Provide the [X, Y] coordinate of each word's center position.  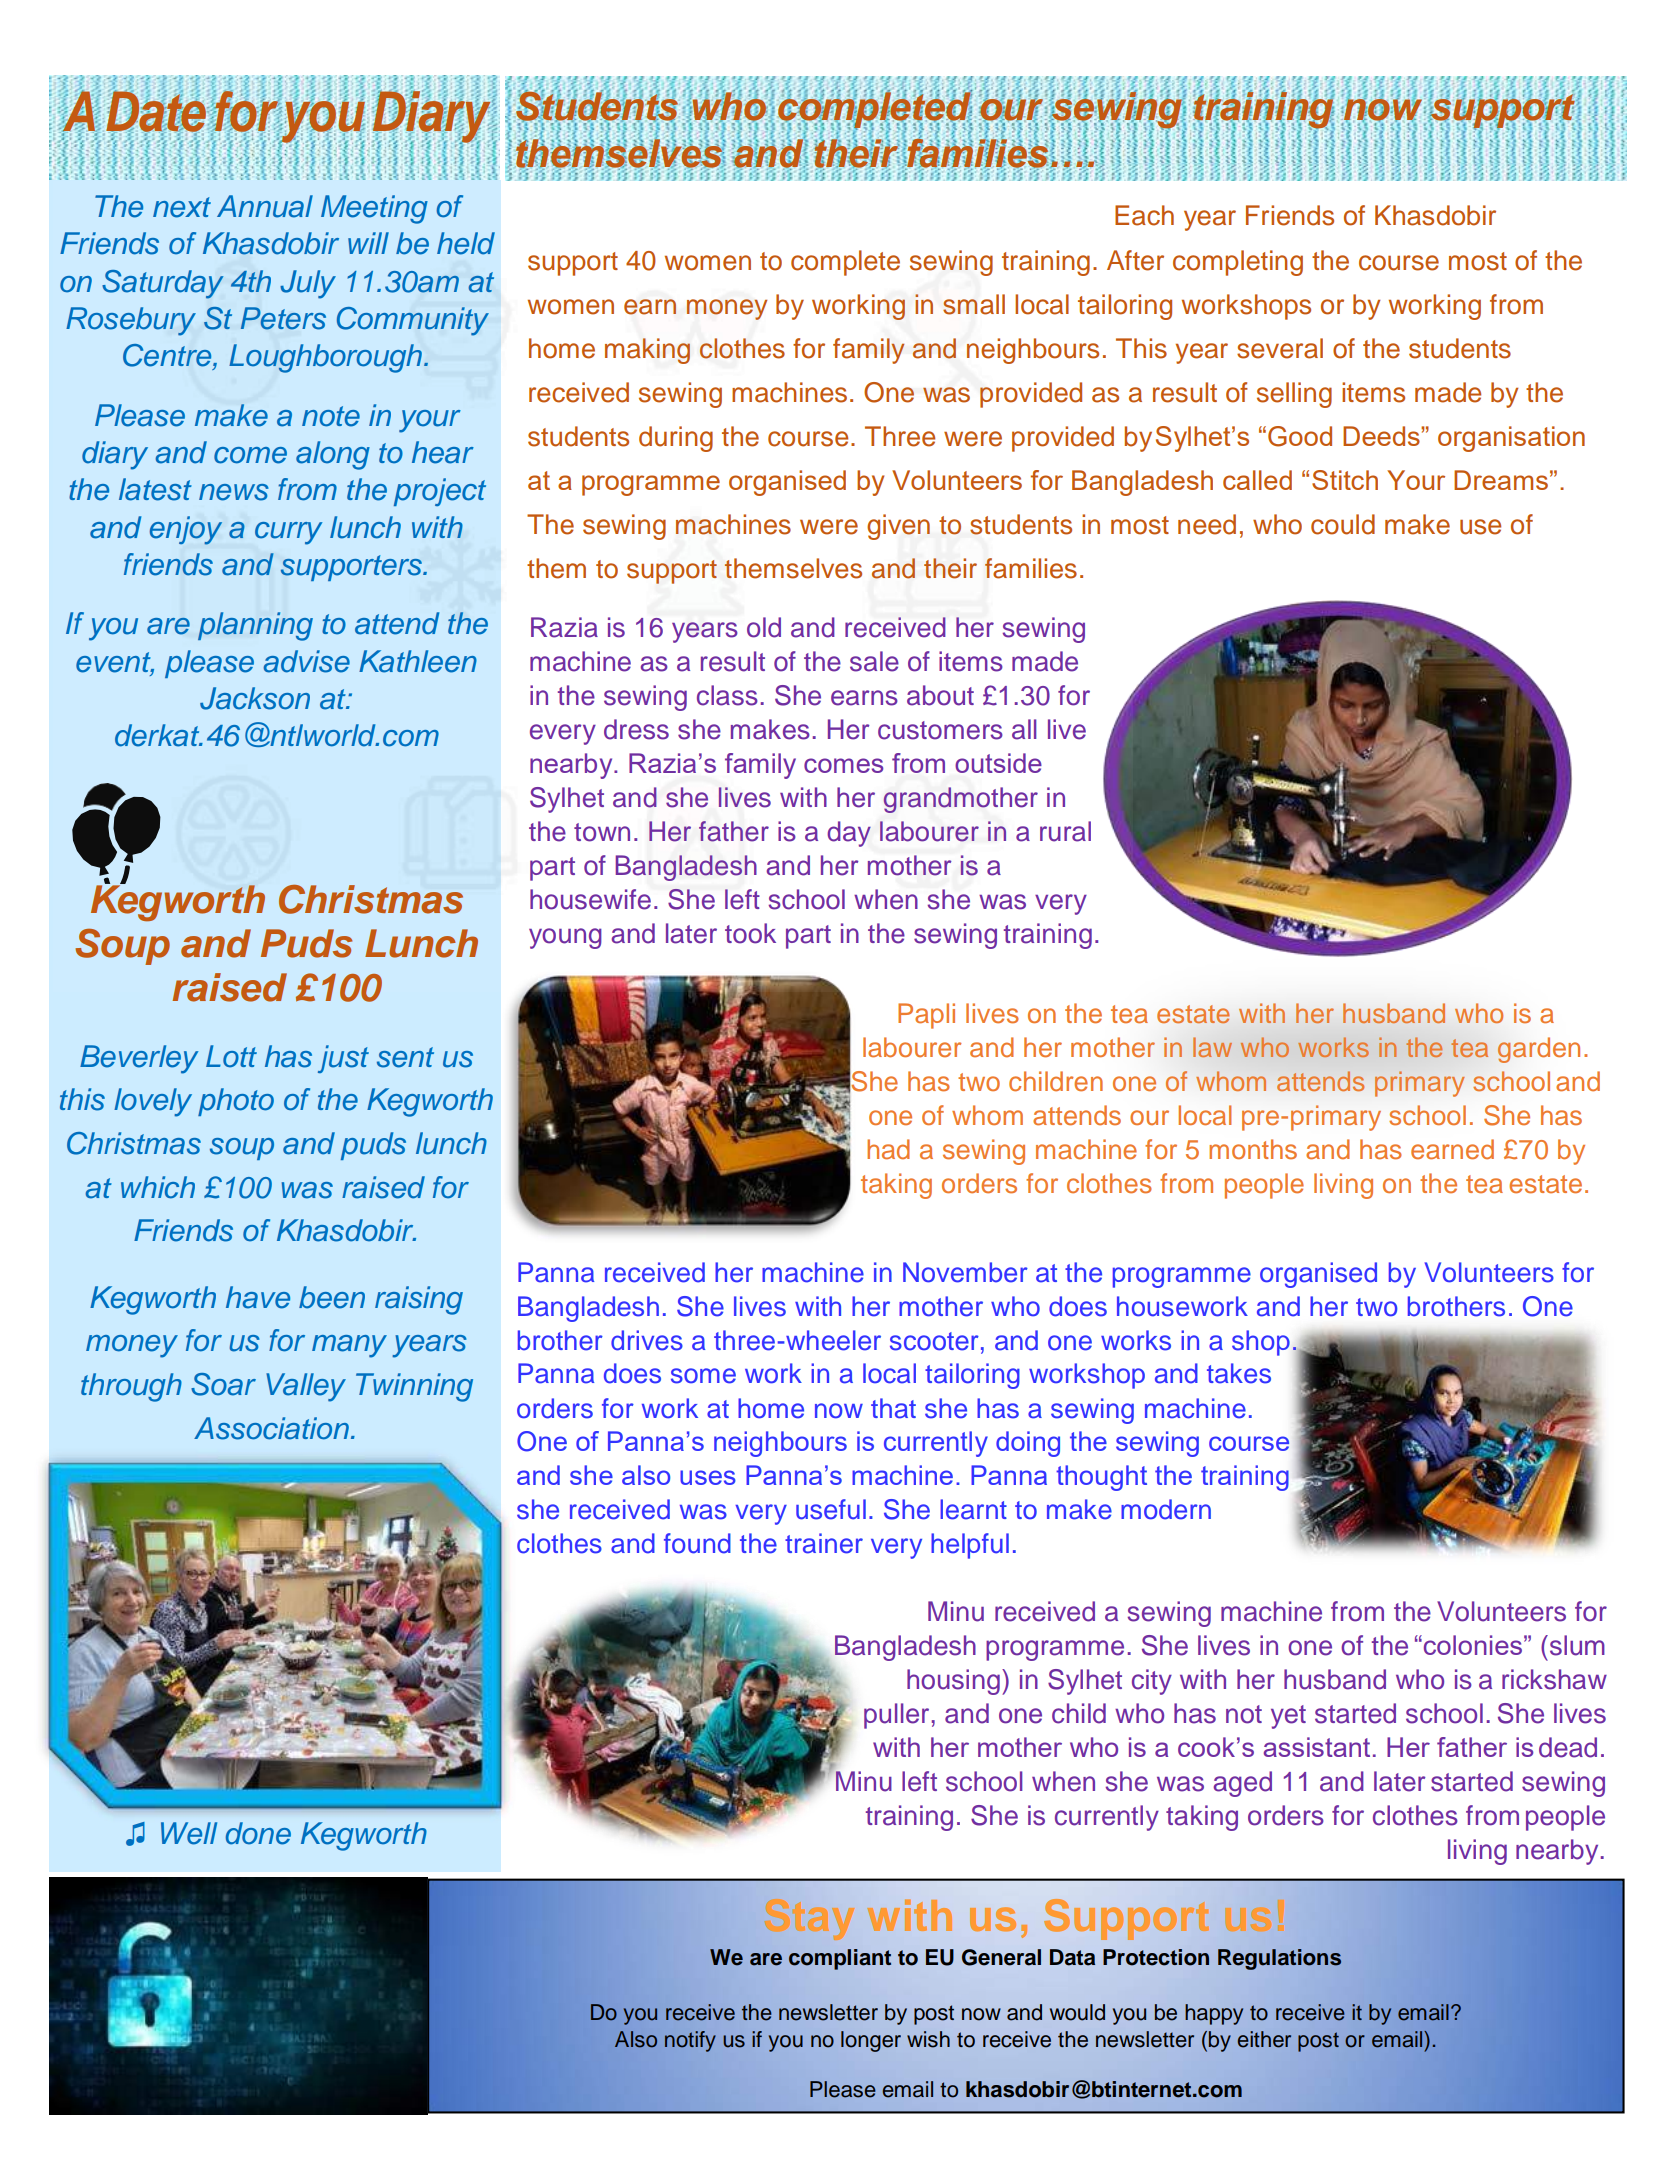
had [888, 1149]
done [258, 1833]
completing [1238, 263]
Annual [265, 206]
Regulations [1279, 1959]
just [343, 1059]
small [974, 304]
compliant [840, 1959]
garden [1539, 1050]
